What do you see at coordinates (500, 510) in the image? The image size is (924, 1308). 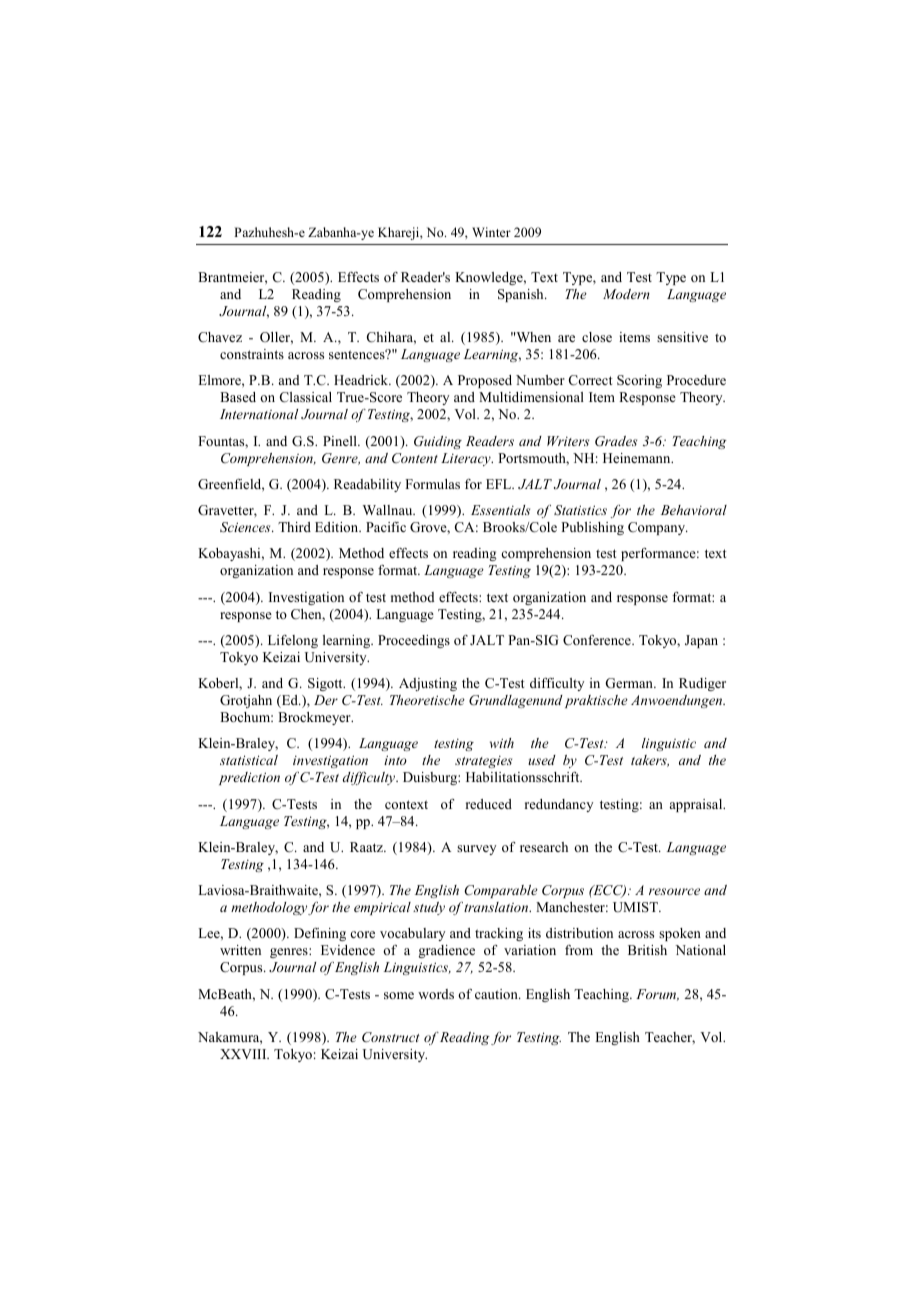 I see `Essentials` at bounding box center [500, 510].
